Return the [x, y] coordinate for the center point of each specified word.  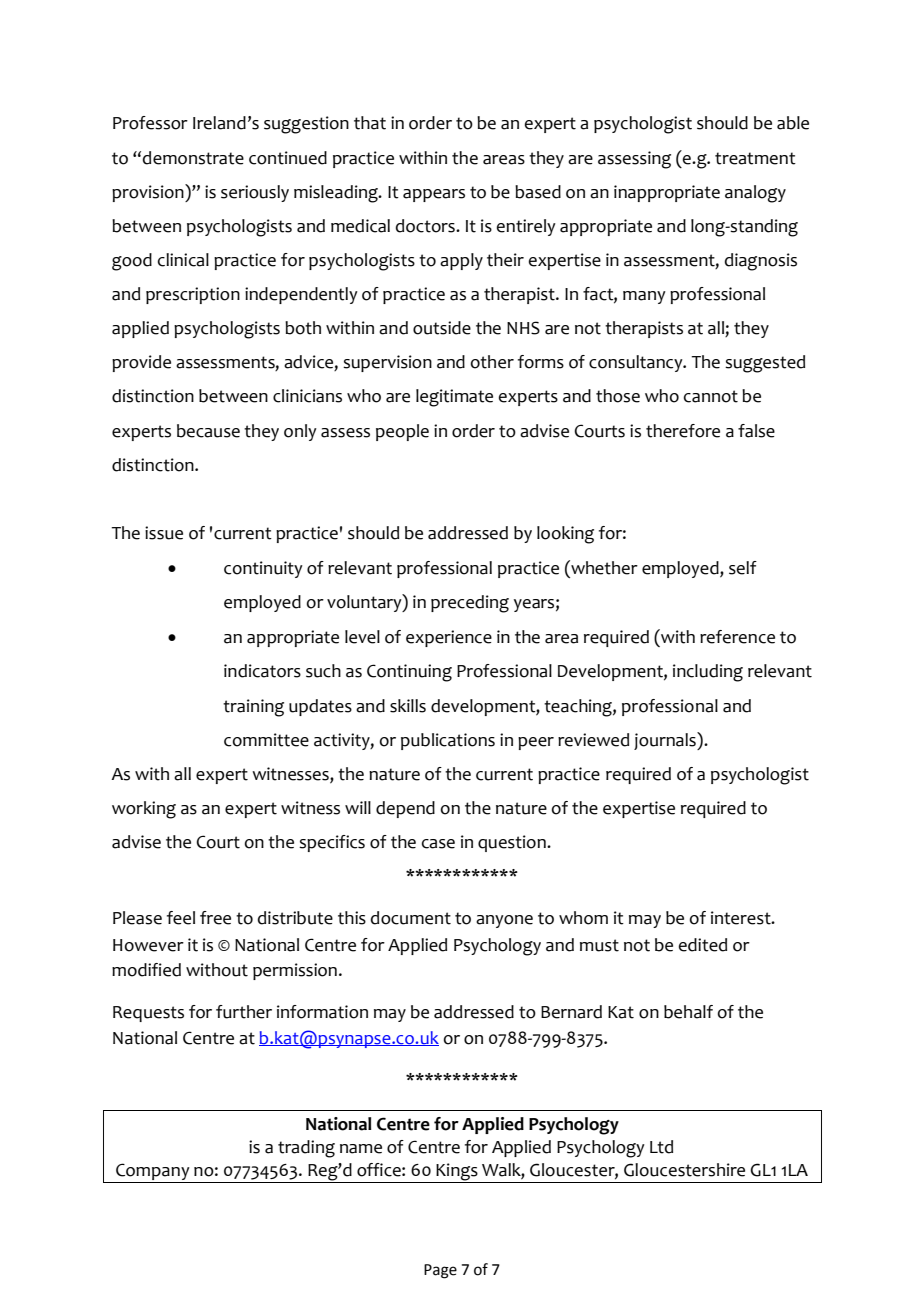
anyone [504, 921]
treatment [755, 158]
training [253, 708]
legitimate [454, 398]
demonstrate [193, 158]
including [708, 673]
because [208, 431]
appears [434, 195]
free [215, 918]
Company [153, 1171]
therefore [683, 431]
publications [448, 741]
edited [703, 945]
